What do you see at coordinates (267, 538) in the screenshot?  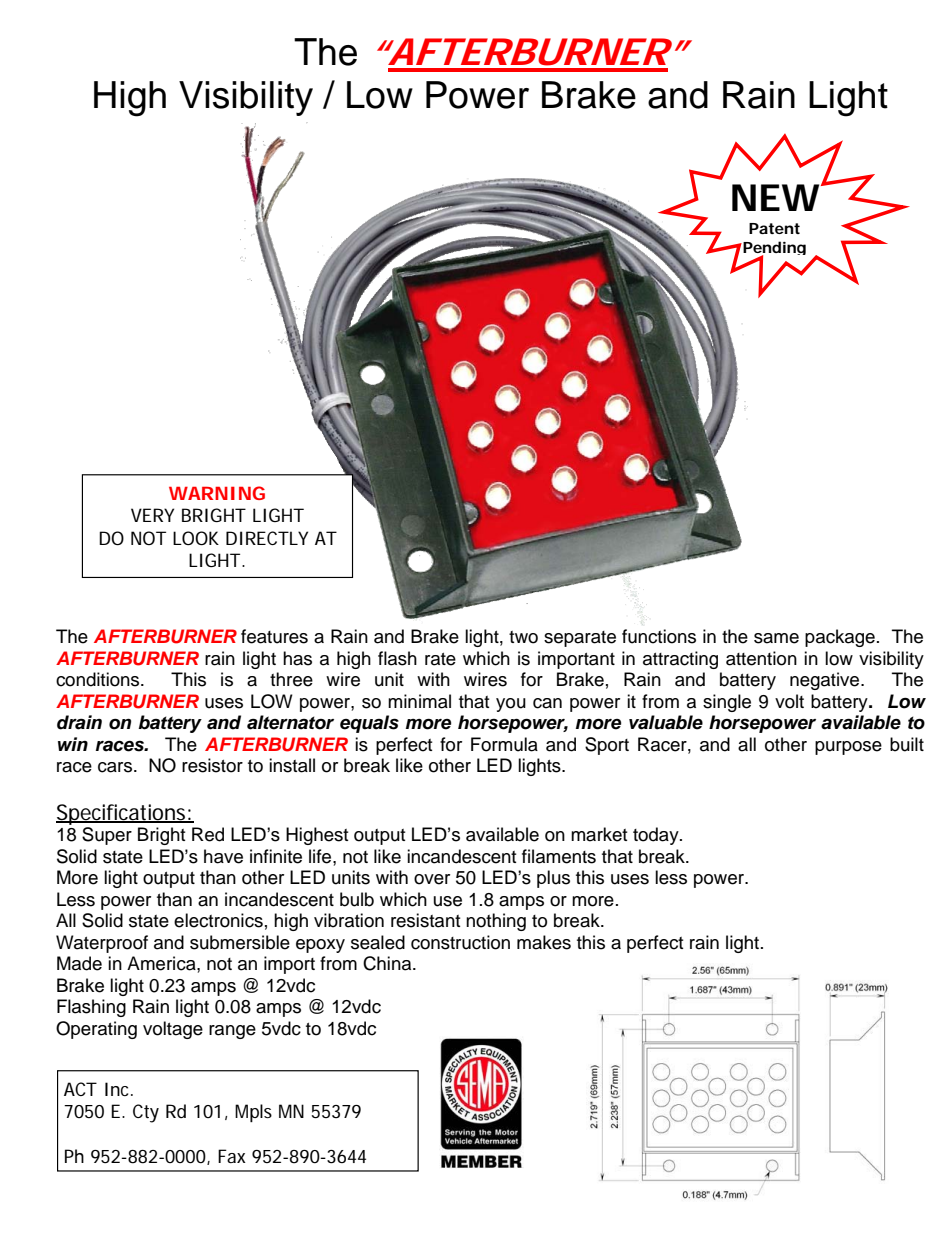 I see `DIRECTLY` at bounding box center [267, 538].
